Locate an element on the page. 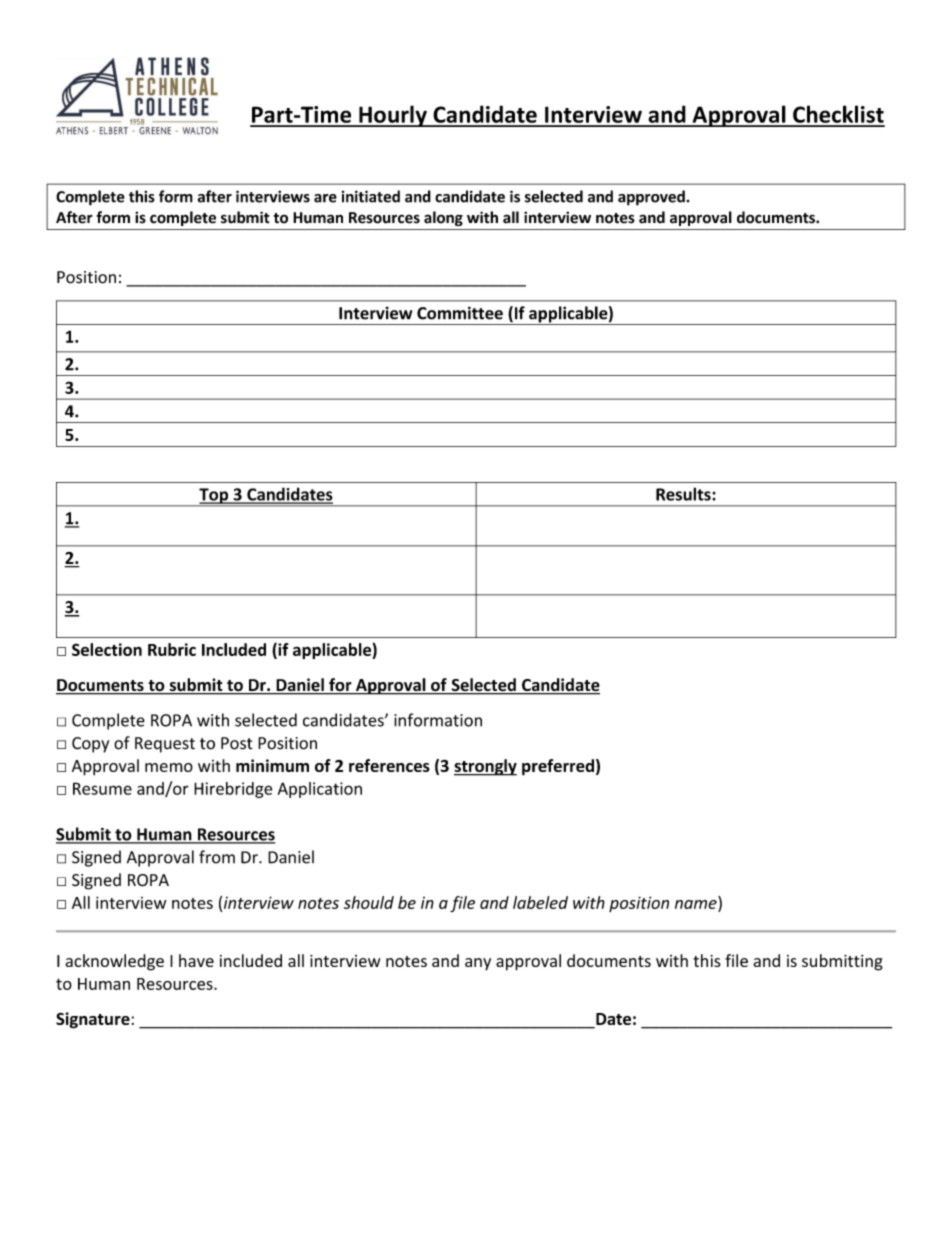 The width and height of the page is (952, 1233). Results is located at coordinates (684, 494).
